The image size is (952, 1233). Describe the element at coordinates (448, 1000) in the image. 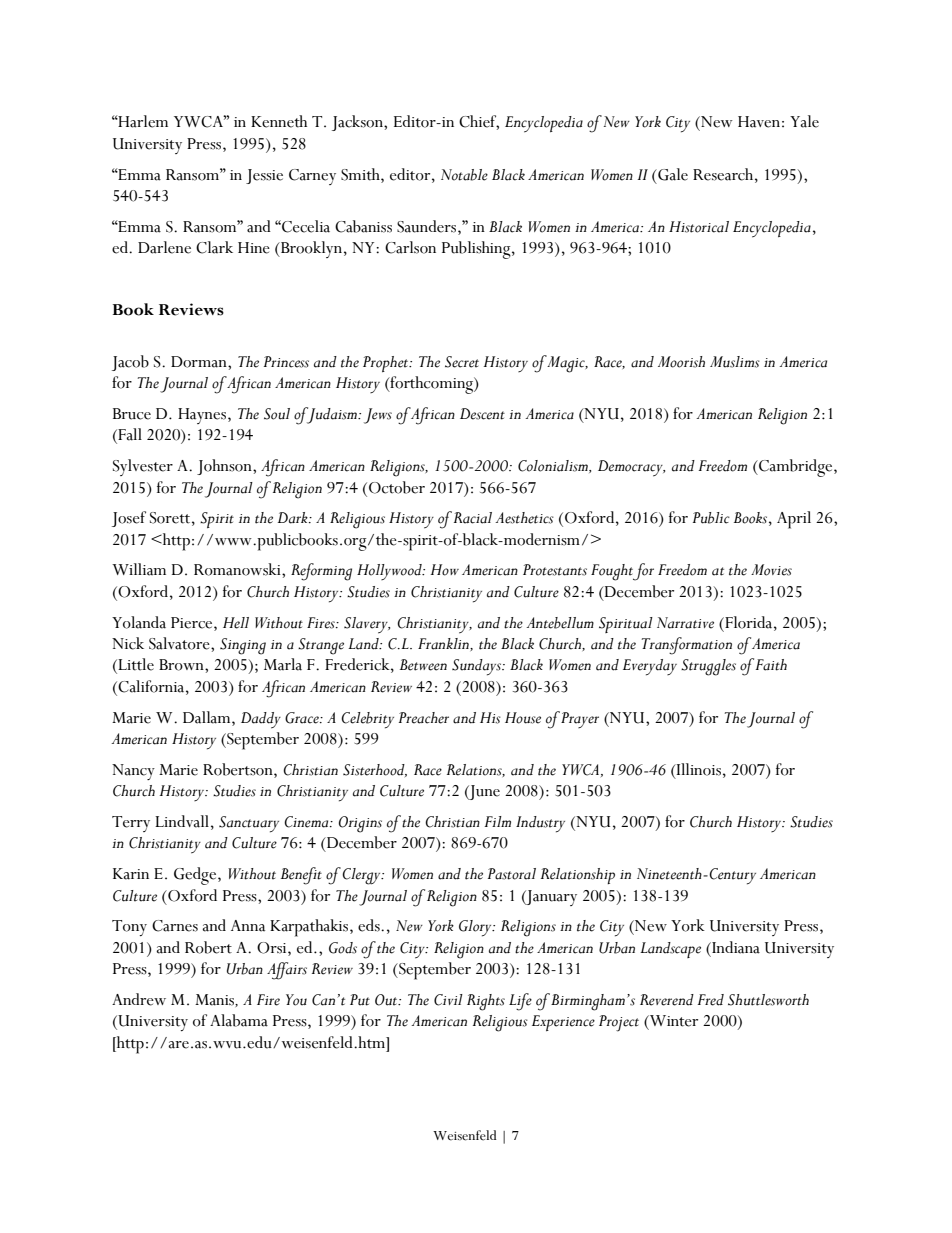

I see `Civil` at that location.
